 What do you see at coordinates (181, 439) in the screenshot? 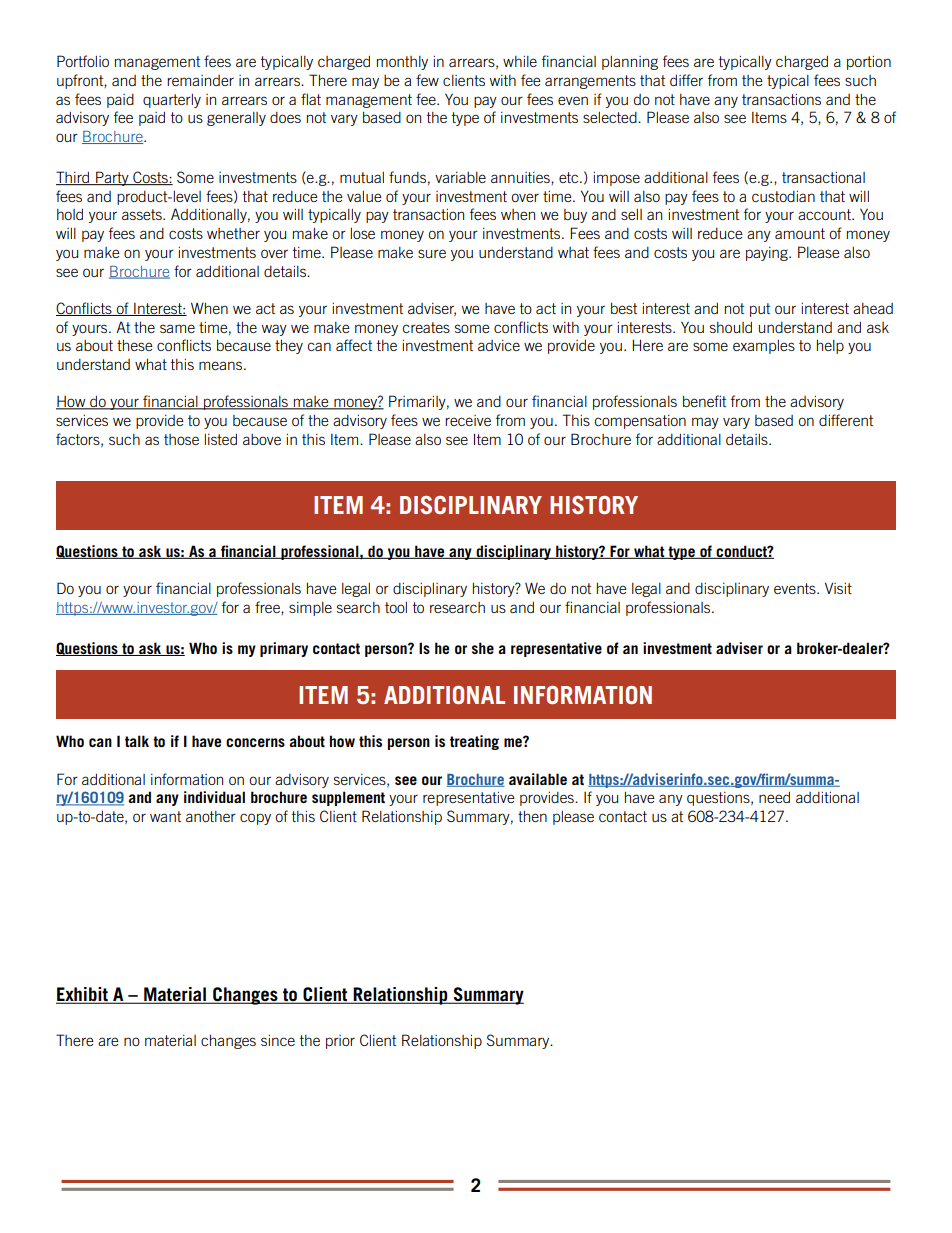
I see `those` at bounding box center [181, 439].
